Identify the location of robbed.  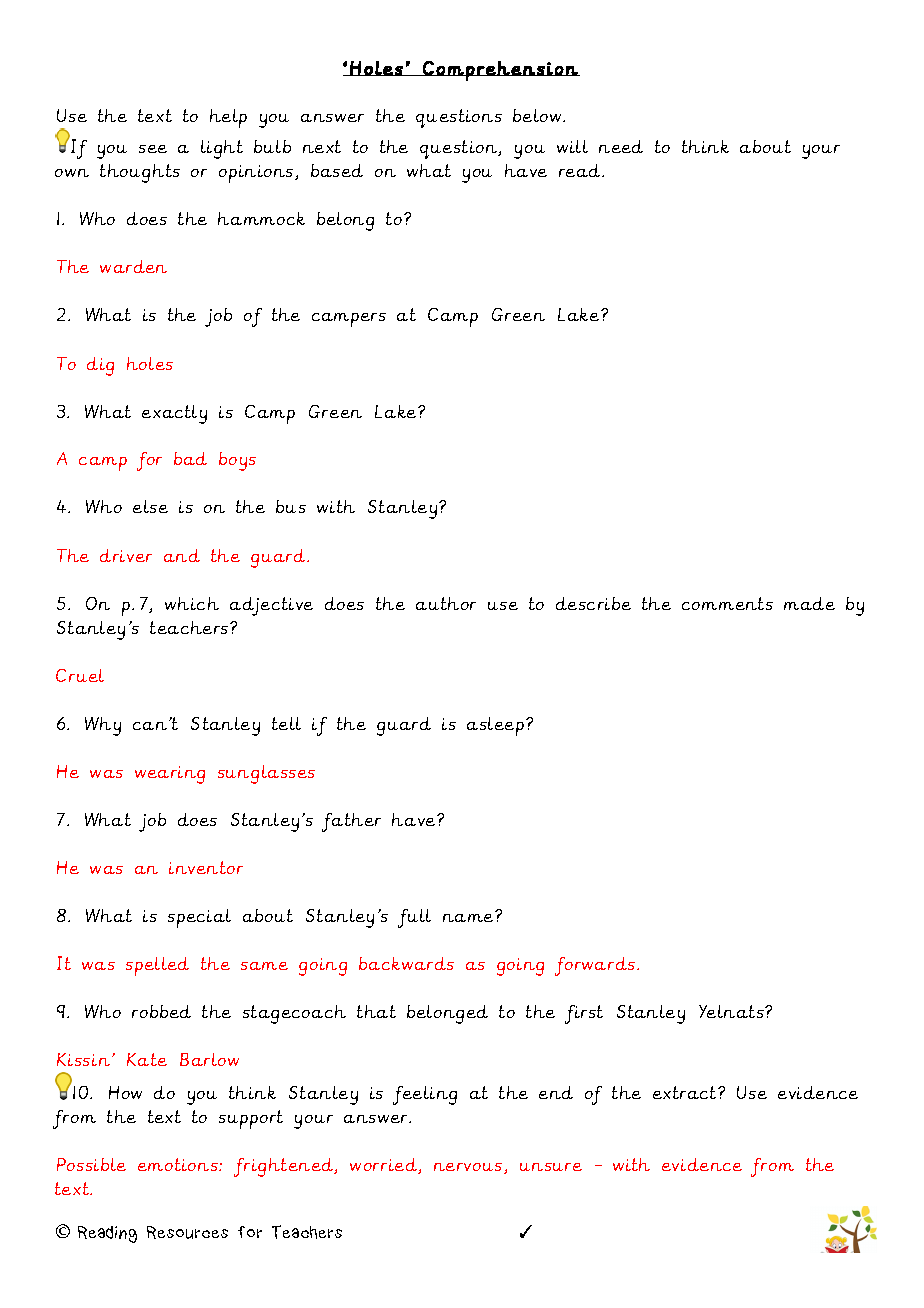
(161, 1011).
